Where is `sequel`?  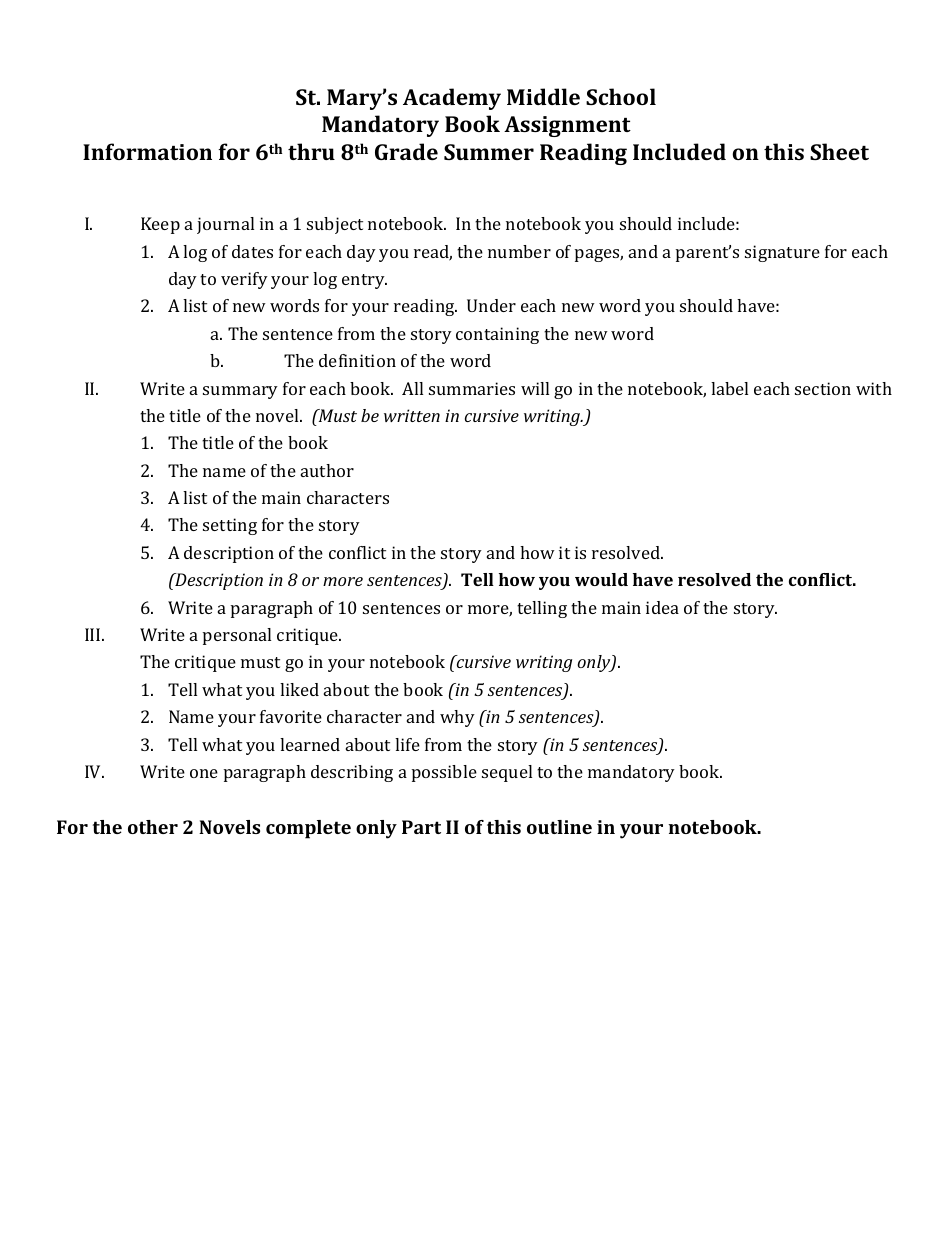 sequel is located at coordinates (507, 773).
